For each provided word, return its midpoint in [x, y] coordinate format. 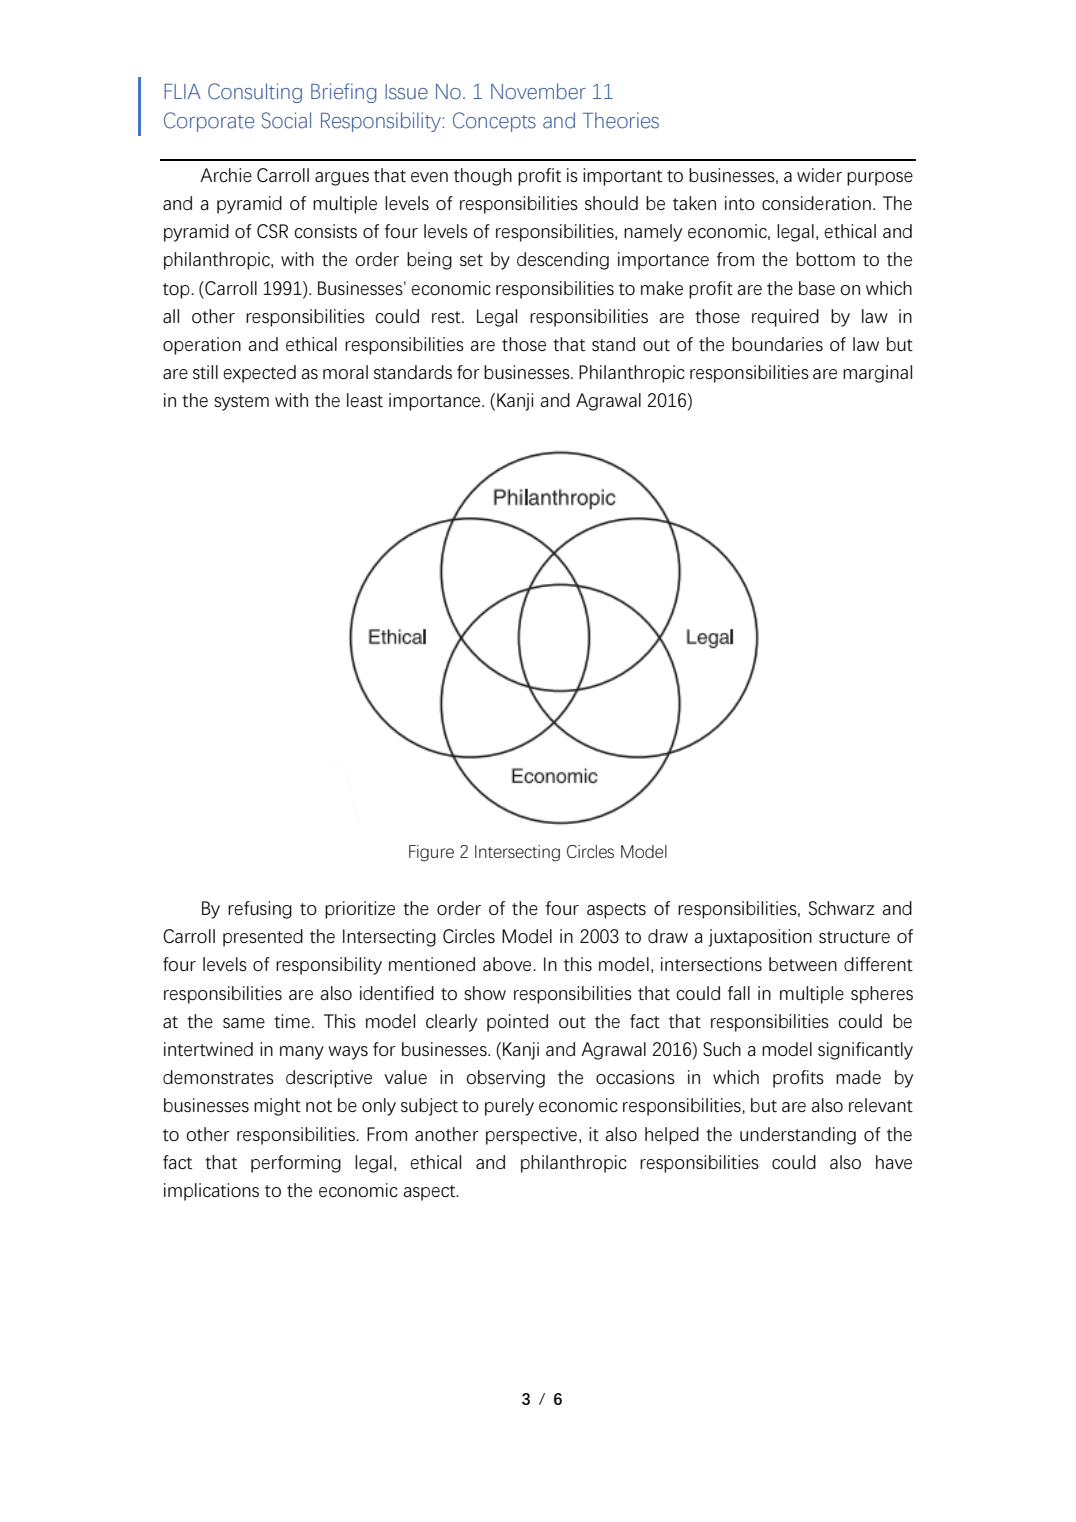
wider [819, 175]
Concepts [494, 122]
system [241, 403]
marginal [877, 374]
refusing [260, 910]
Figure [431, 853]
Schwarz [842, 908]
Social [286, 120]
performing [296, 1164]
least [365, 400]
